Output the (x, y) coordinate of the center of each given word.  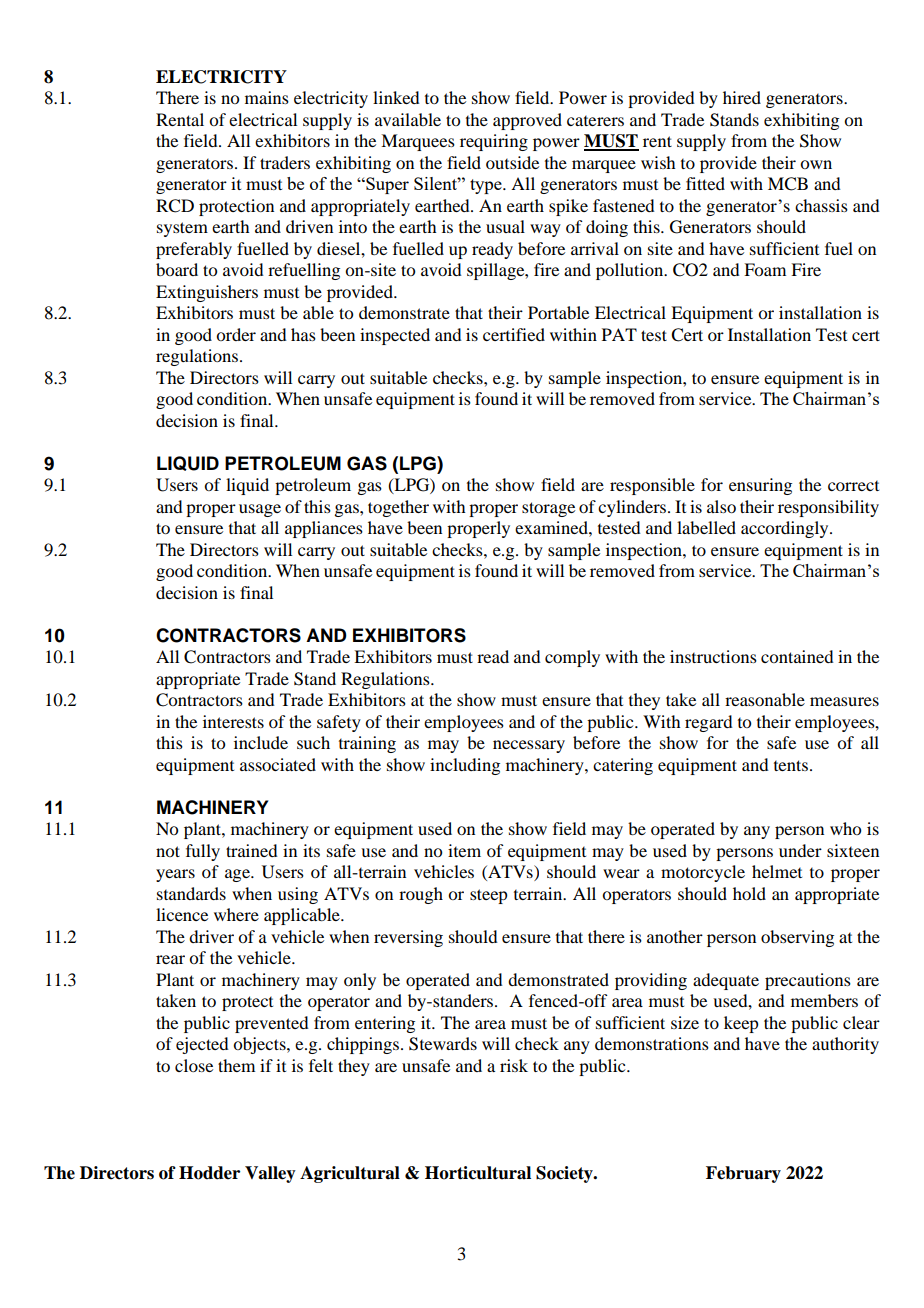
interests (233, 721)
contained (797, 656)
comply (572, 658)
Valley (270, 1174)
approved (527, 121)
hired (742, 97)
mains (267, 97)
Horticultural (478, 1173)
